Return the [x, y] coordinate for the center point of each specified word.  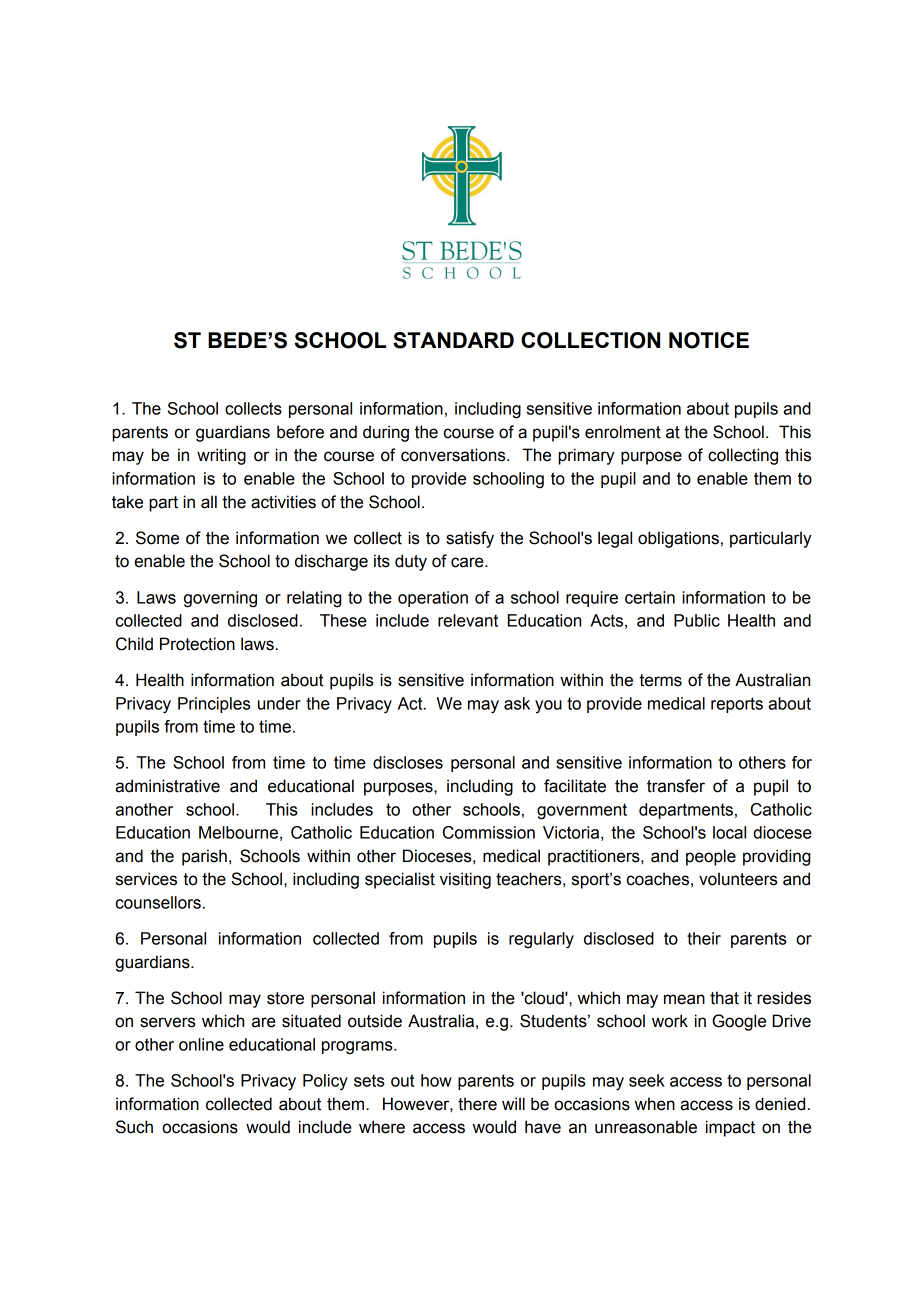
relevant [468, 620]
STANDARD [453, 340]
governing [220, 599]
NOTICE [709, 340]
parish [204, 857]
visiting [465, 880]
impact [730, 1128]
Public [697, 620]
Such [134, 1127]
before [300, 432]
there [477, 1104]
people [711, 857]
